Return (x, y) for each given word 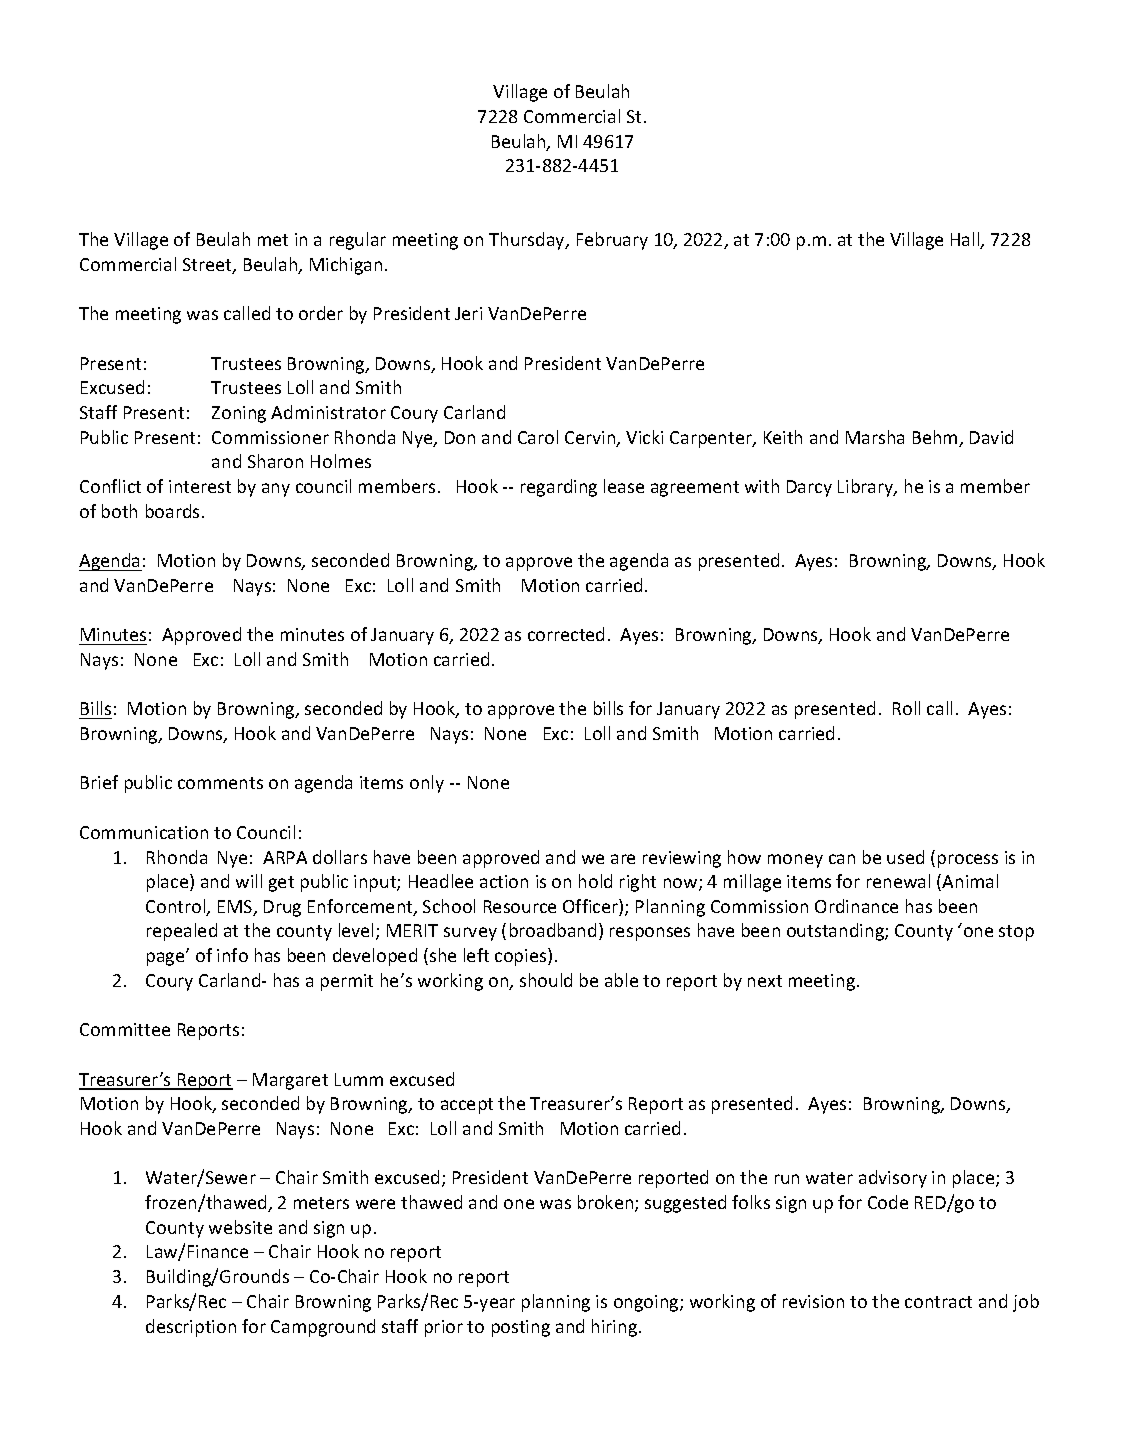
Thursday (528, 241)
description (191, 1328)
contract (938, 1302)
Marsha (875, 437)
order (321, 313)
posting (521, 1328)
